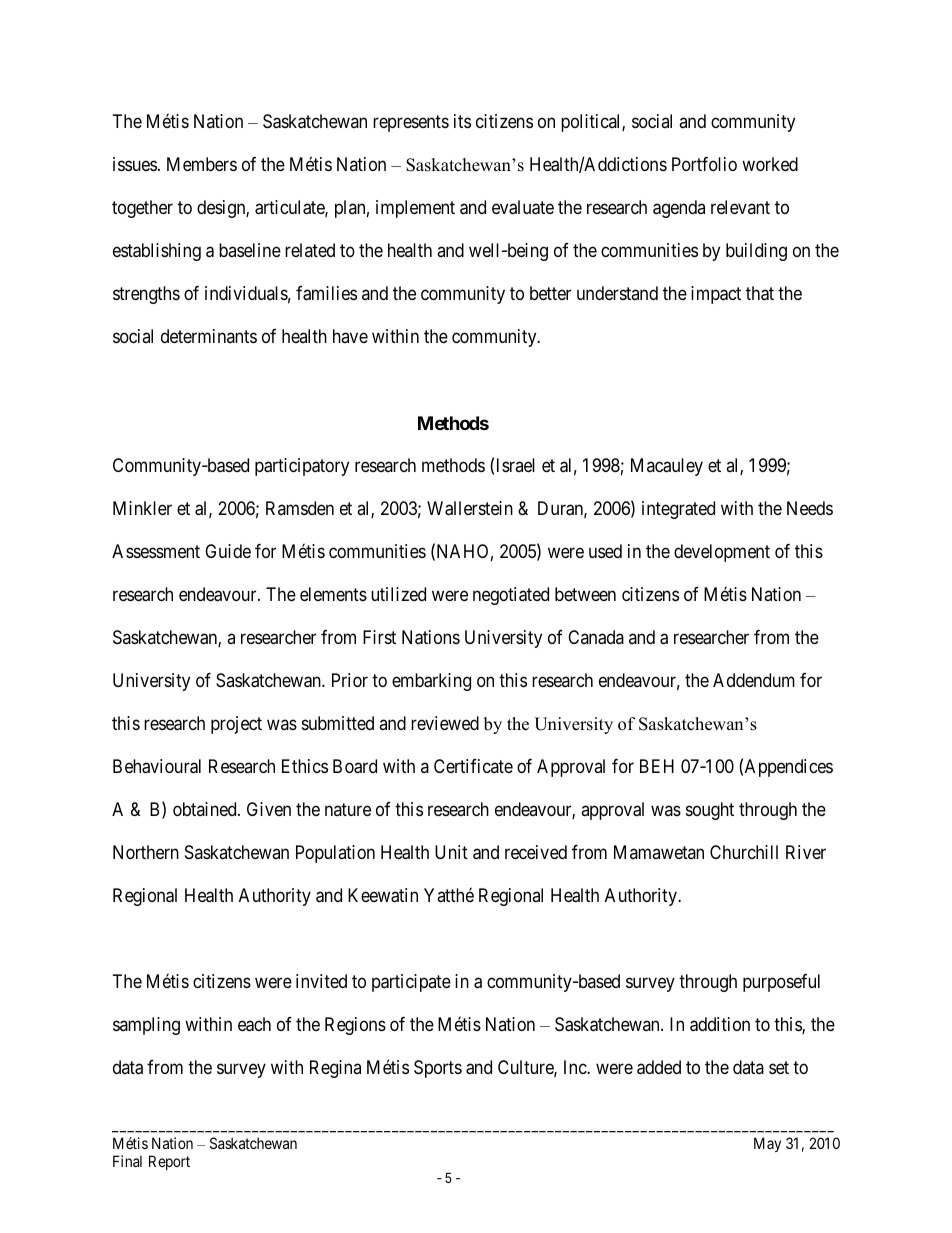 Image resolution: width=952 pixels, height=1233 pixels. What do you see at coordinates (202, 164) in the document?
I see `Members` at bounding box center [202, 164].
